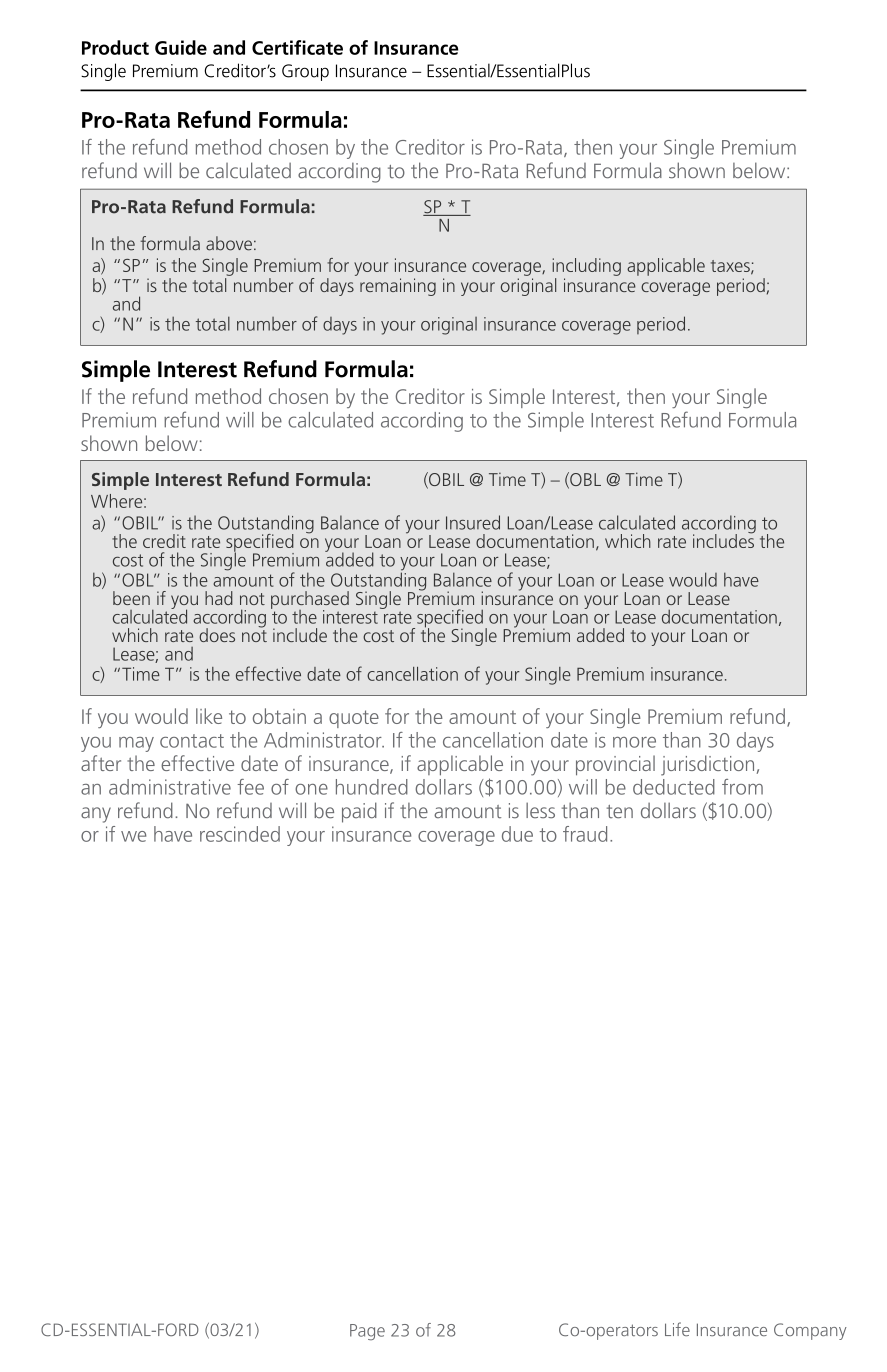  What do you see at coordinates (707, 765) in the screenshot?
I see `jurisdiction` at bounding box center [707, 765].
